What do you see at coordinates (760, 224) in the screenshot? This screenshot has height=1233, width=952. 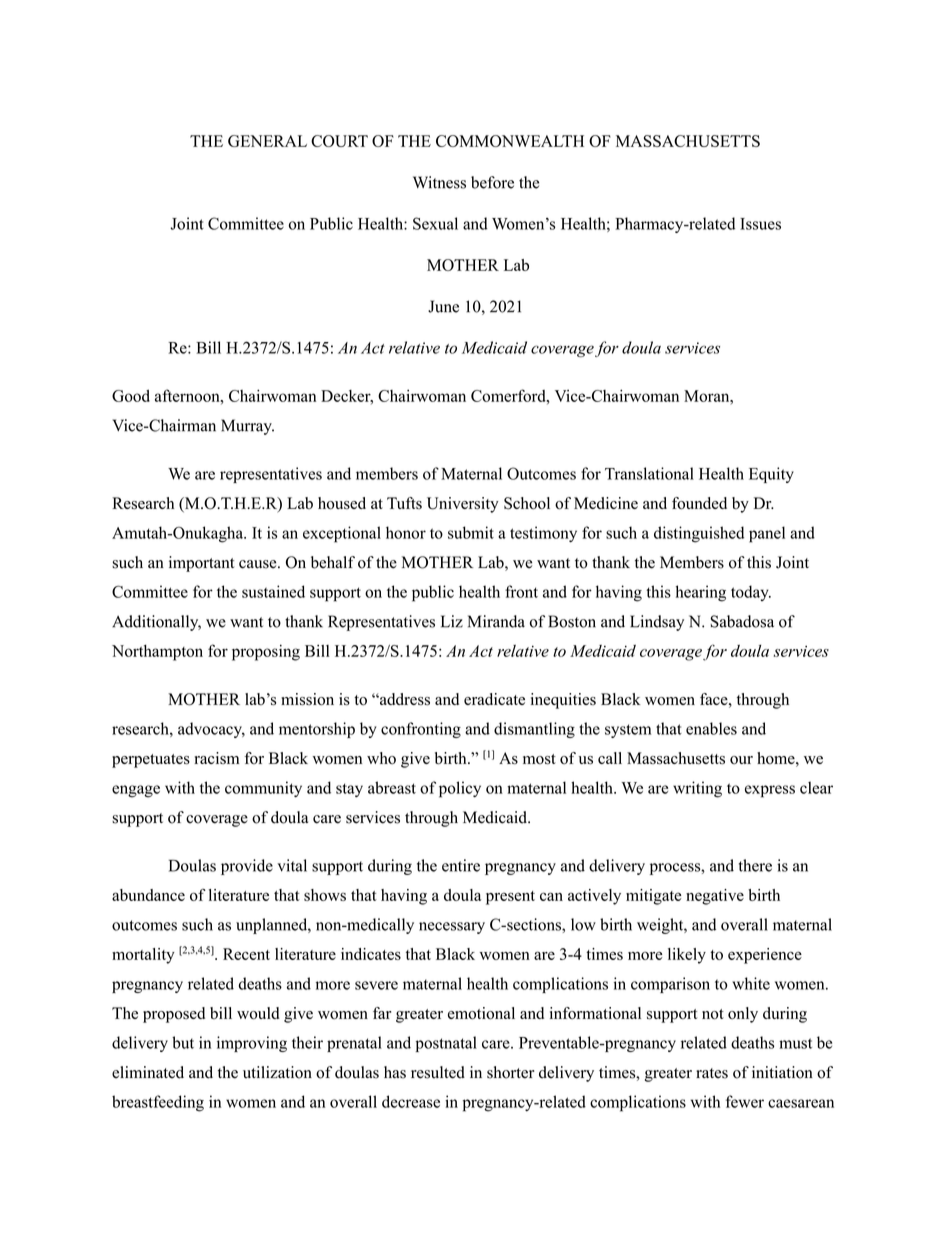 I see `Issues` at bounding box center [760, 224].
